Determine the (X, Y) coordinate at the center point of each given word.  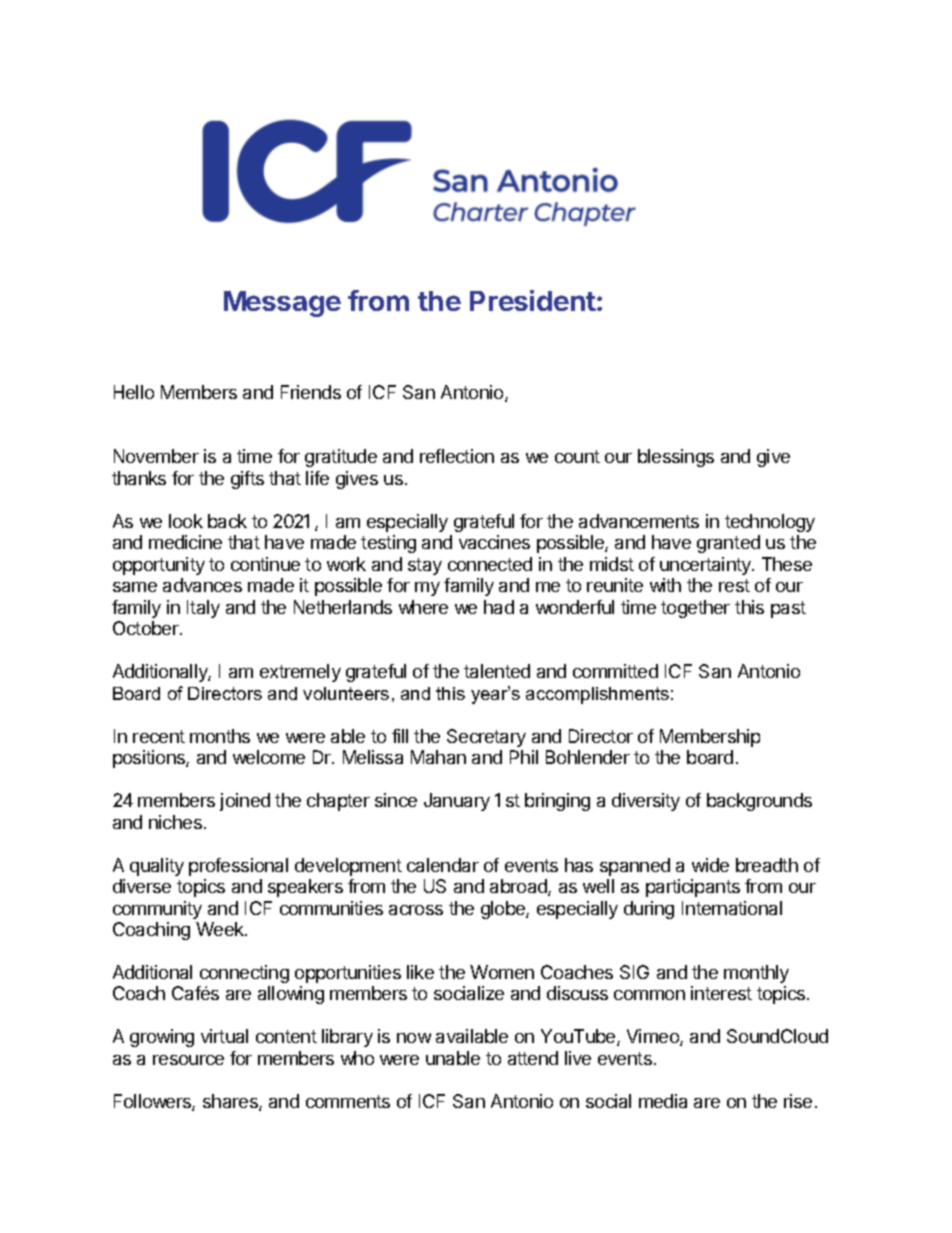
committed (615, 671)
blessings (676, 458)
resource (188, 1060)
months (220, 736)
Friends (311, 392)
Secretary (486, 738)
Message (282, 304)
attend (533, 1058)
